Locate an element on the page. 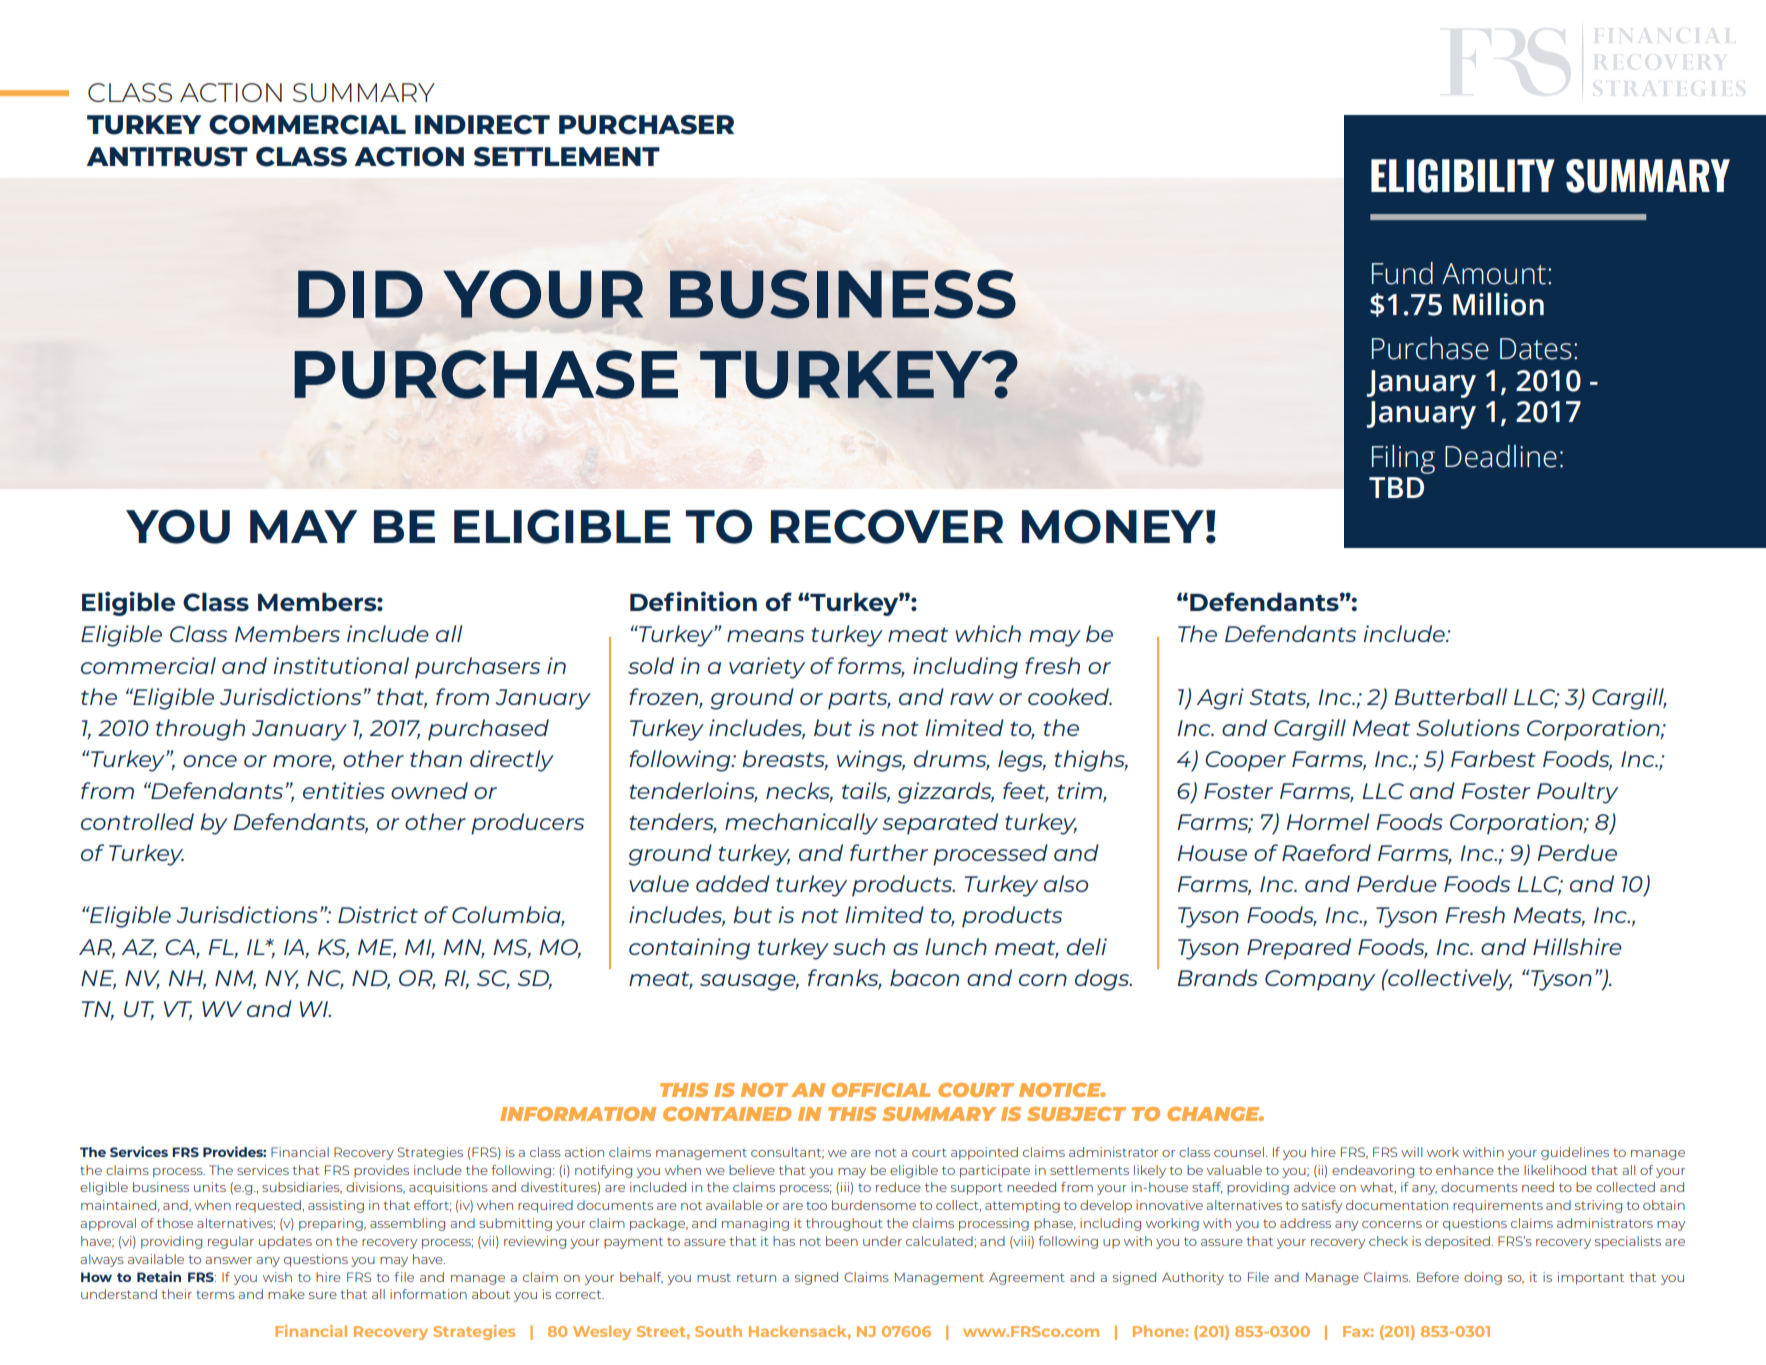 The width and height of the image is (1766, 1365). INDIRECT is located at coordinates (482, 125).
